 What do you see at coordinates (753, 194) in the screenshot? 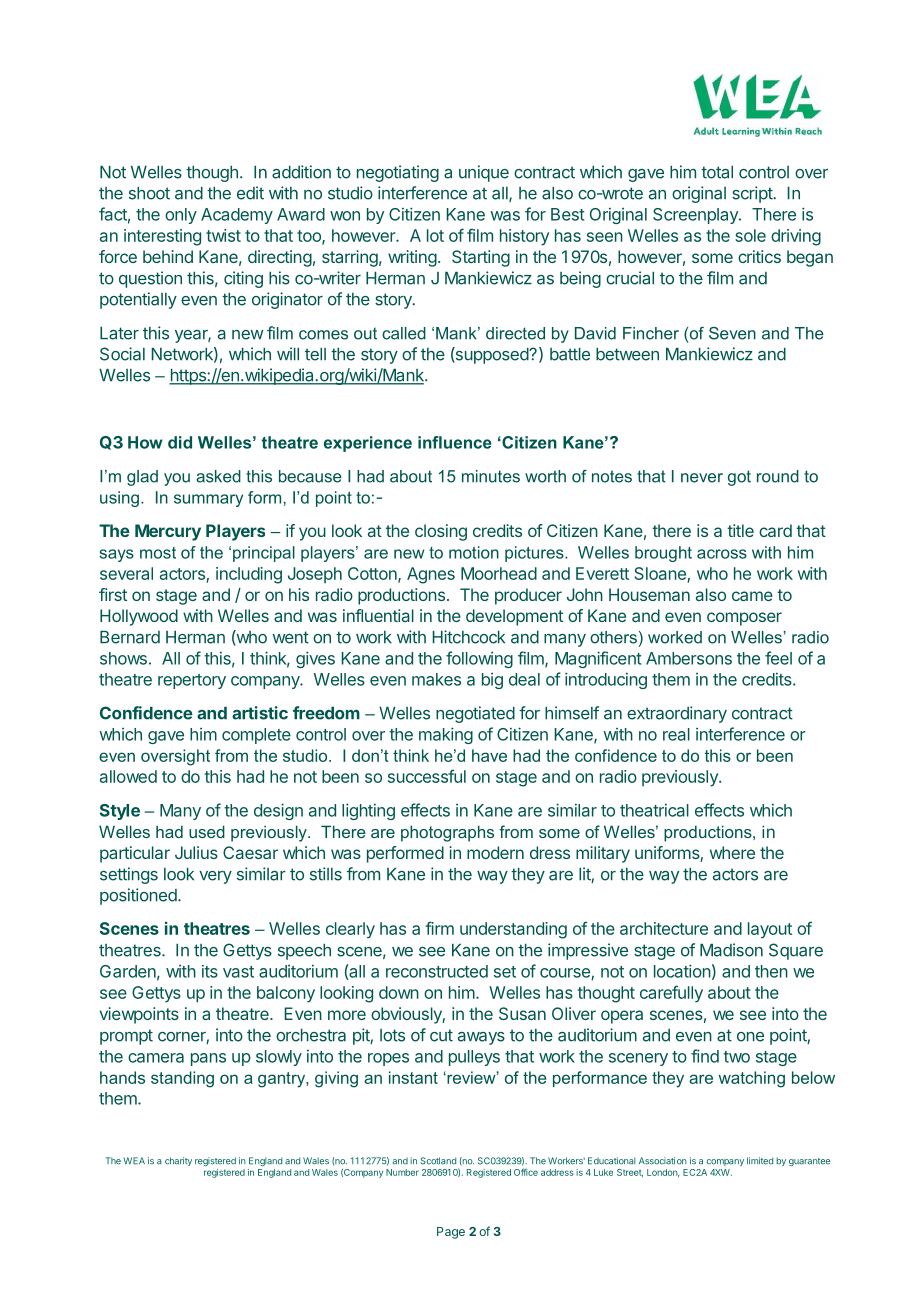
I see `script` at bounding box center [753, 194].
